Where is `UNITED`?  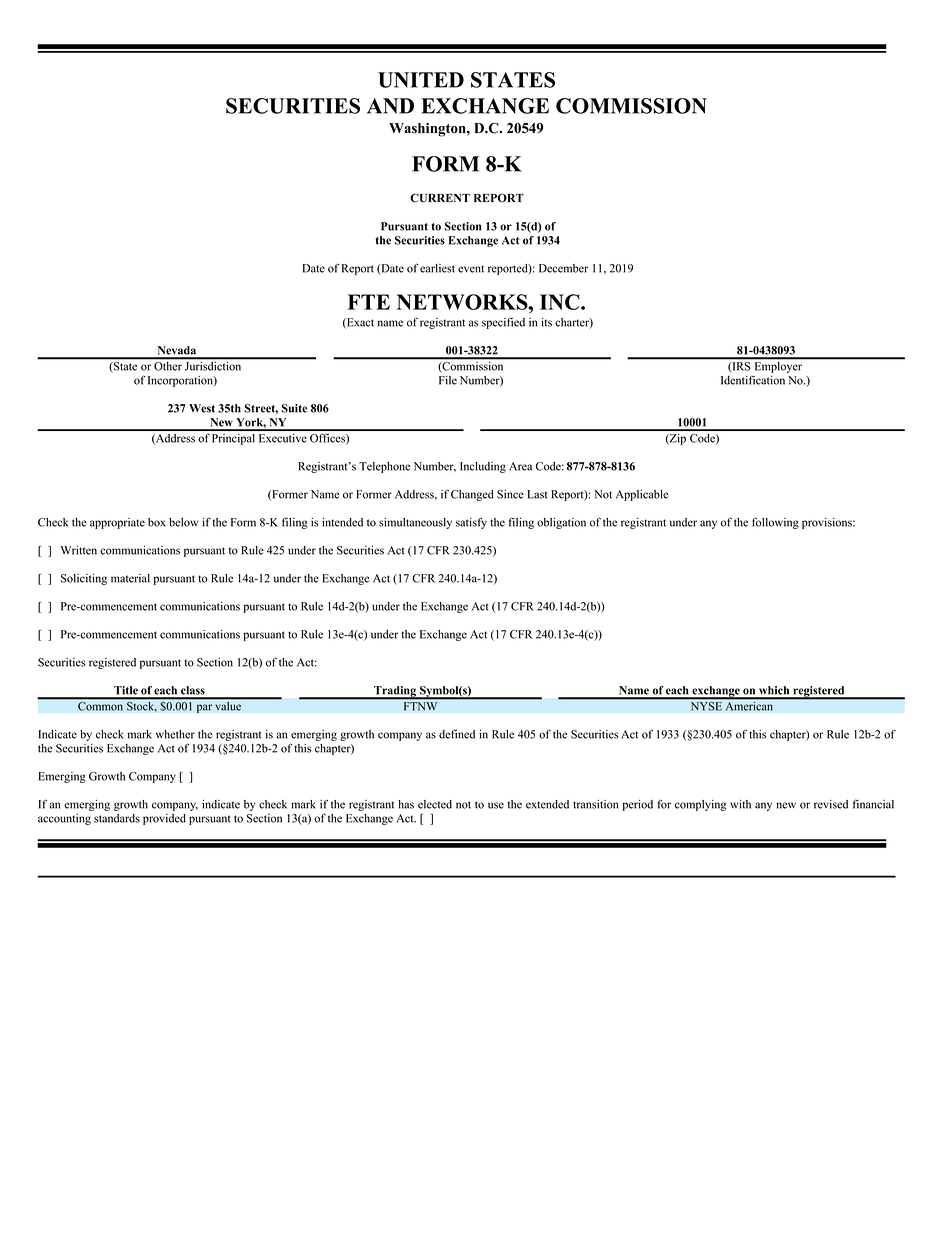
UNITED is located at coordinates (421, 80).
